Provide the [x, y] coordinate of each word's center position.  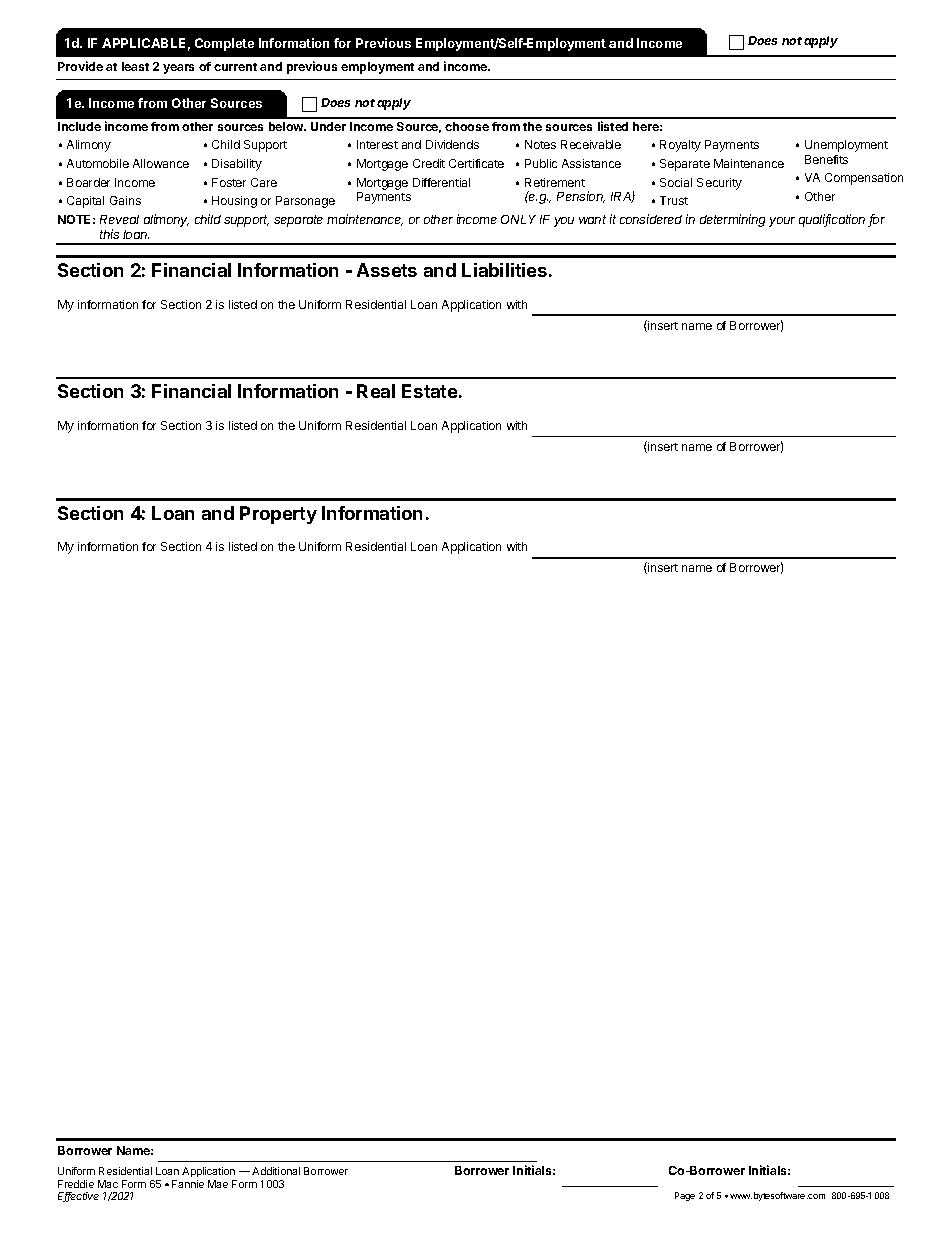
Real [376, 391]
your [782, 222]
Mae [218, 1184]
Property [278, 515]
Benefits [826, 159]
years [178, 69]
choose [467, 126]
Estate [429, 391]
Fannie [188, 1184]
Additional [276, 1171]
